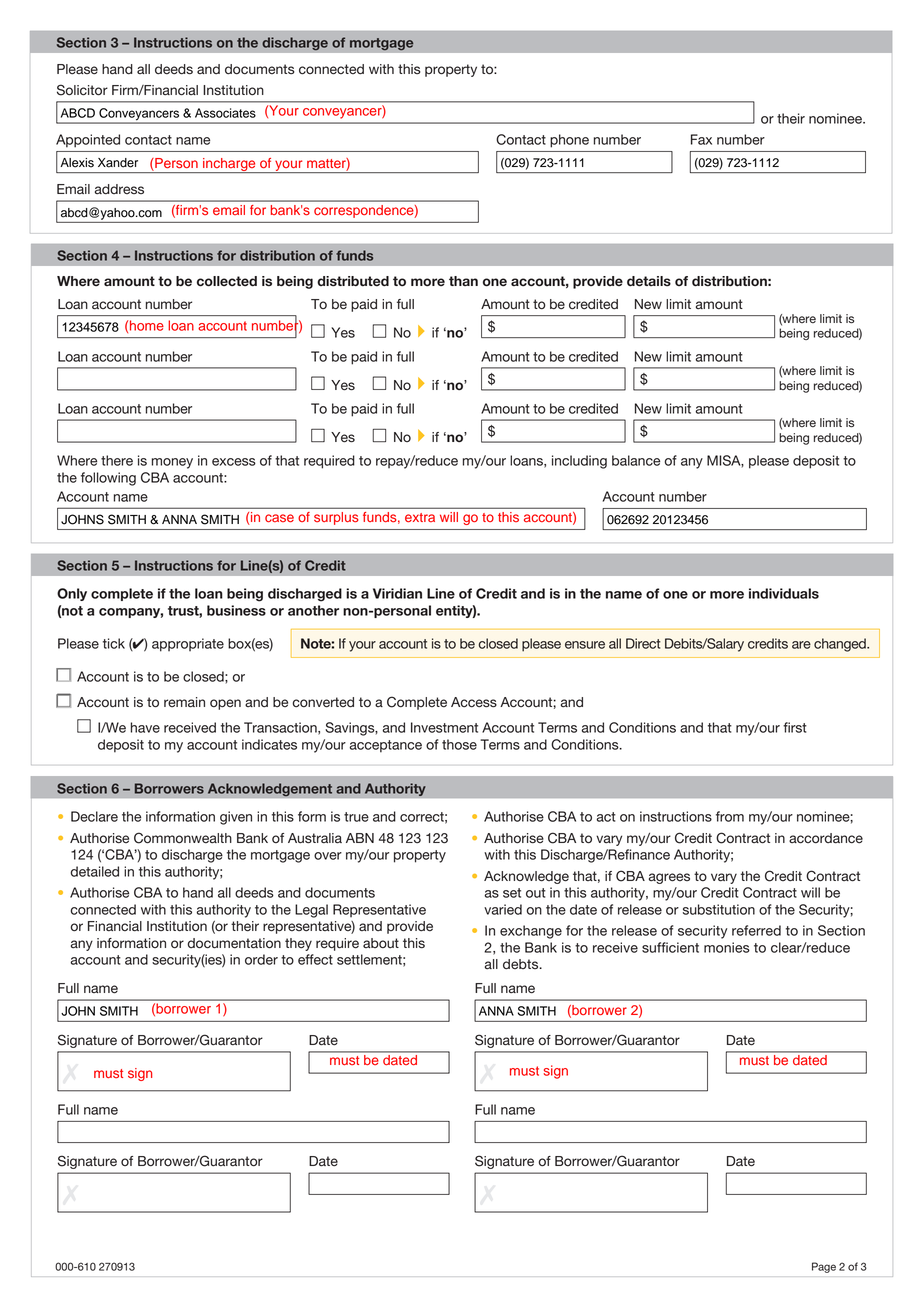  Describe the element at coordinates (784, 593) in the screenshot. I see `individuals` at that location.
